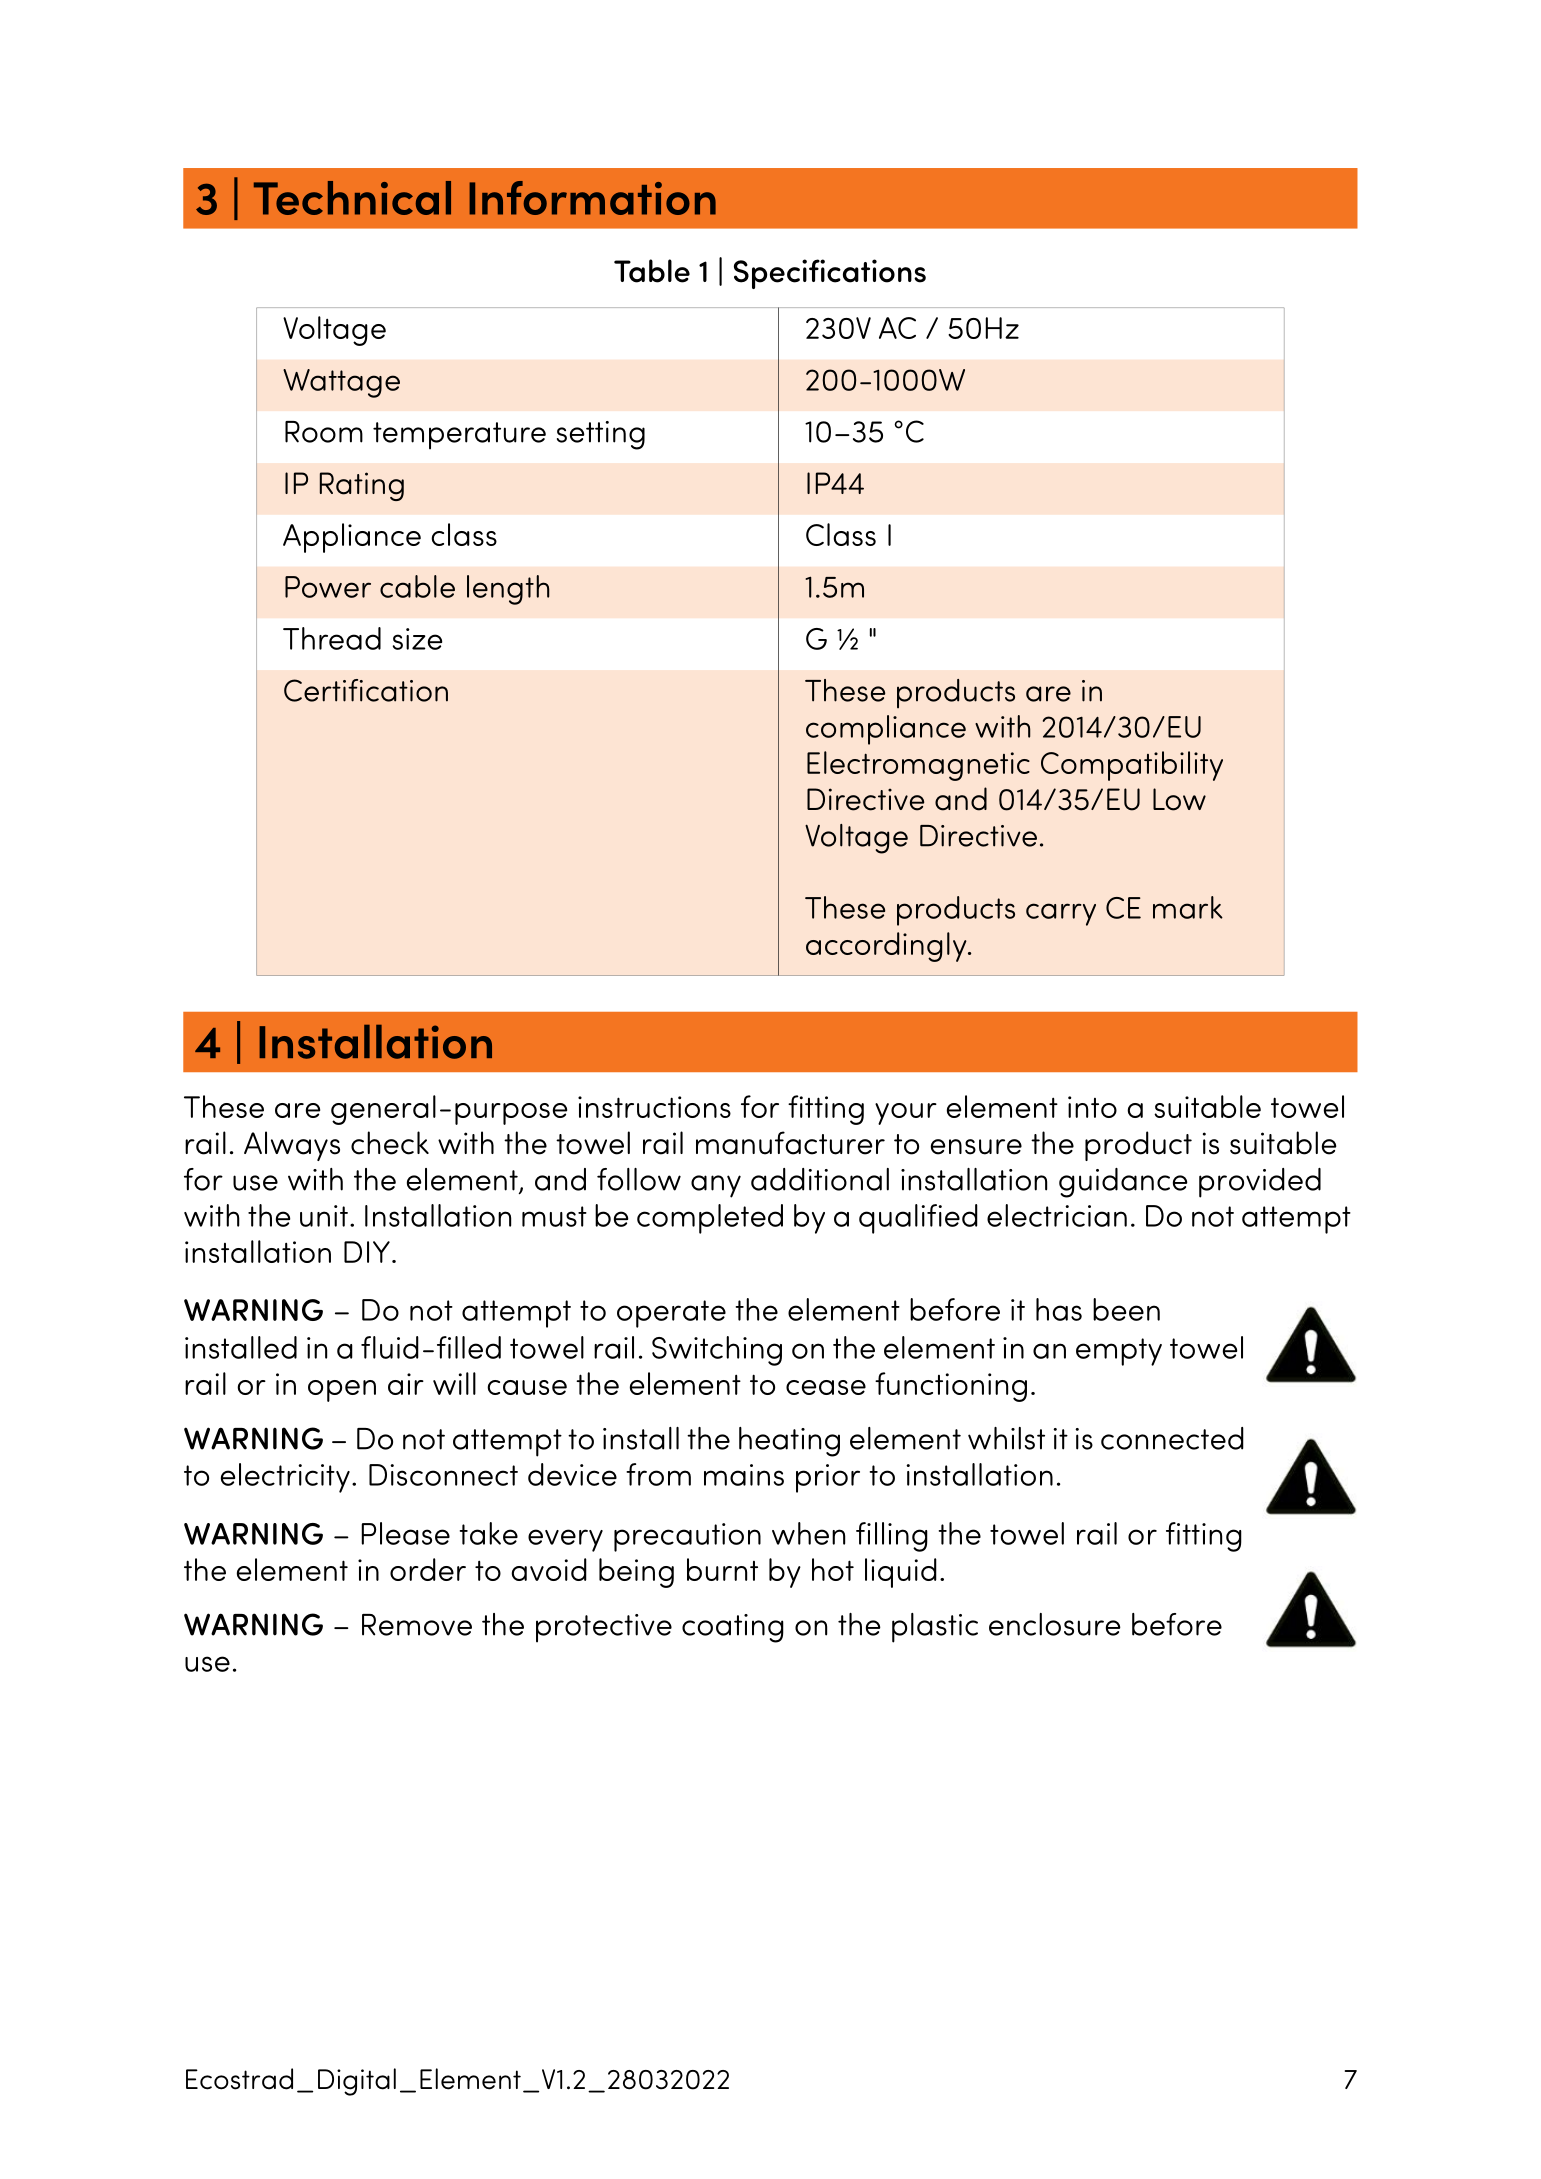  Describe the element at coordinates (352, 198) in the document. I see `Technical` at that location.
